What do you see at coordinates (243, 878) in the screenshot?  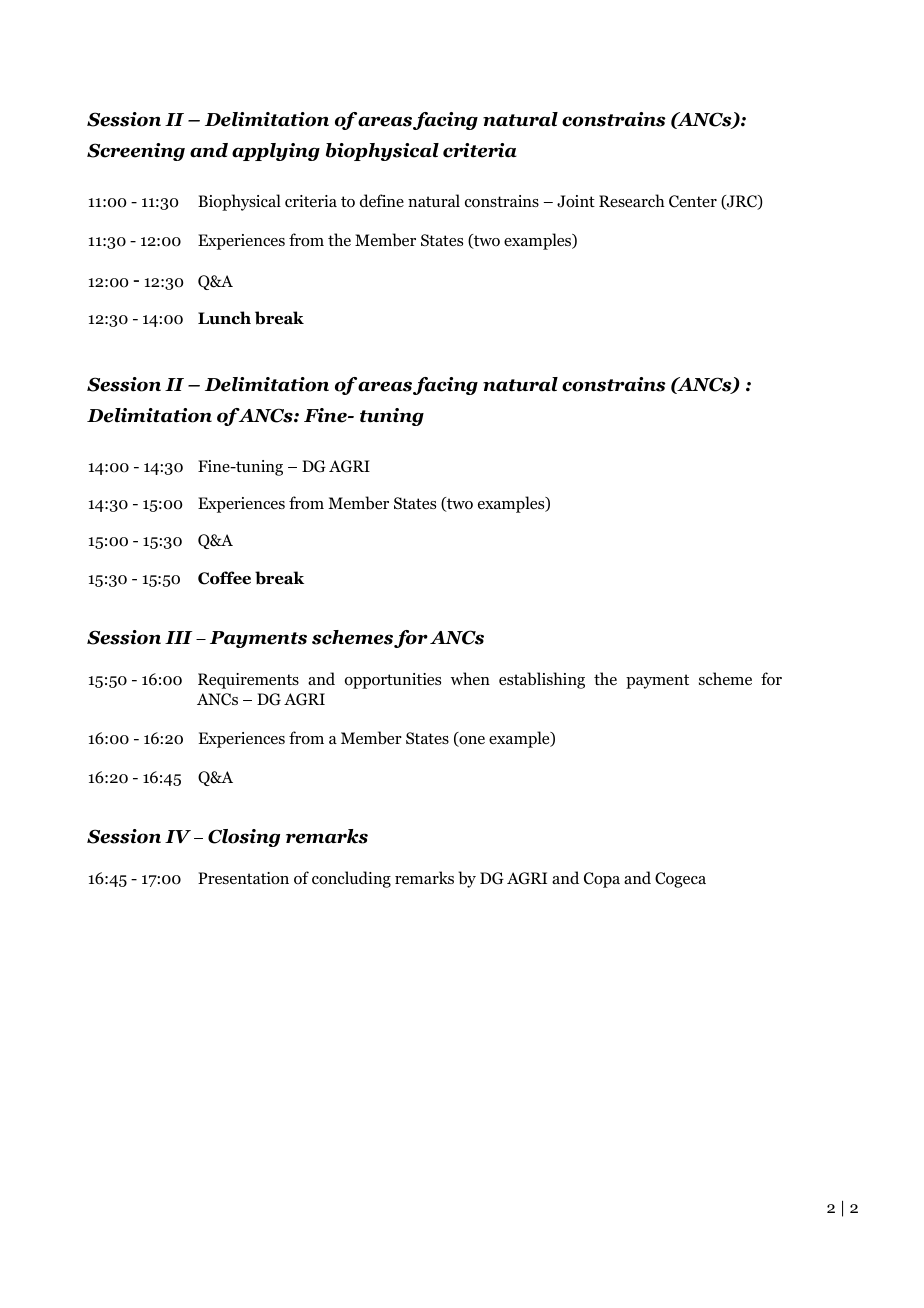 I see `Presentation` at bounding box center [243, 878].
